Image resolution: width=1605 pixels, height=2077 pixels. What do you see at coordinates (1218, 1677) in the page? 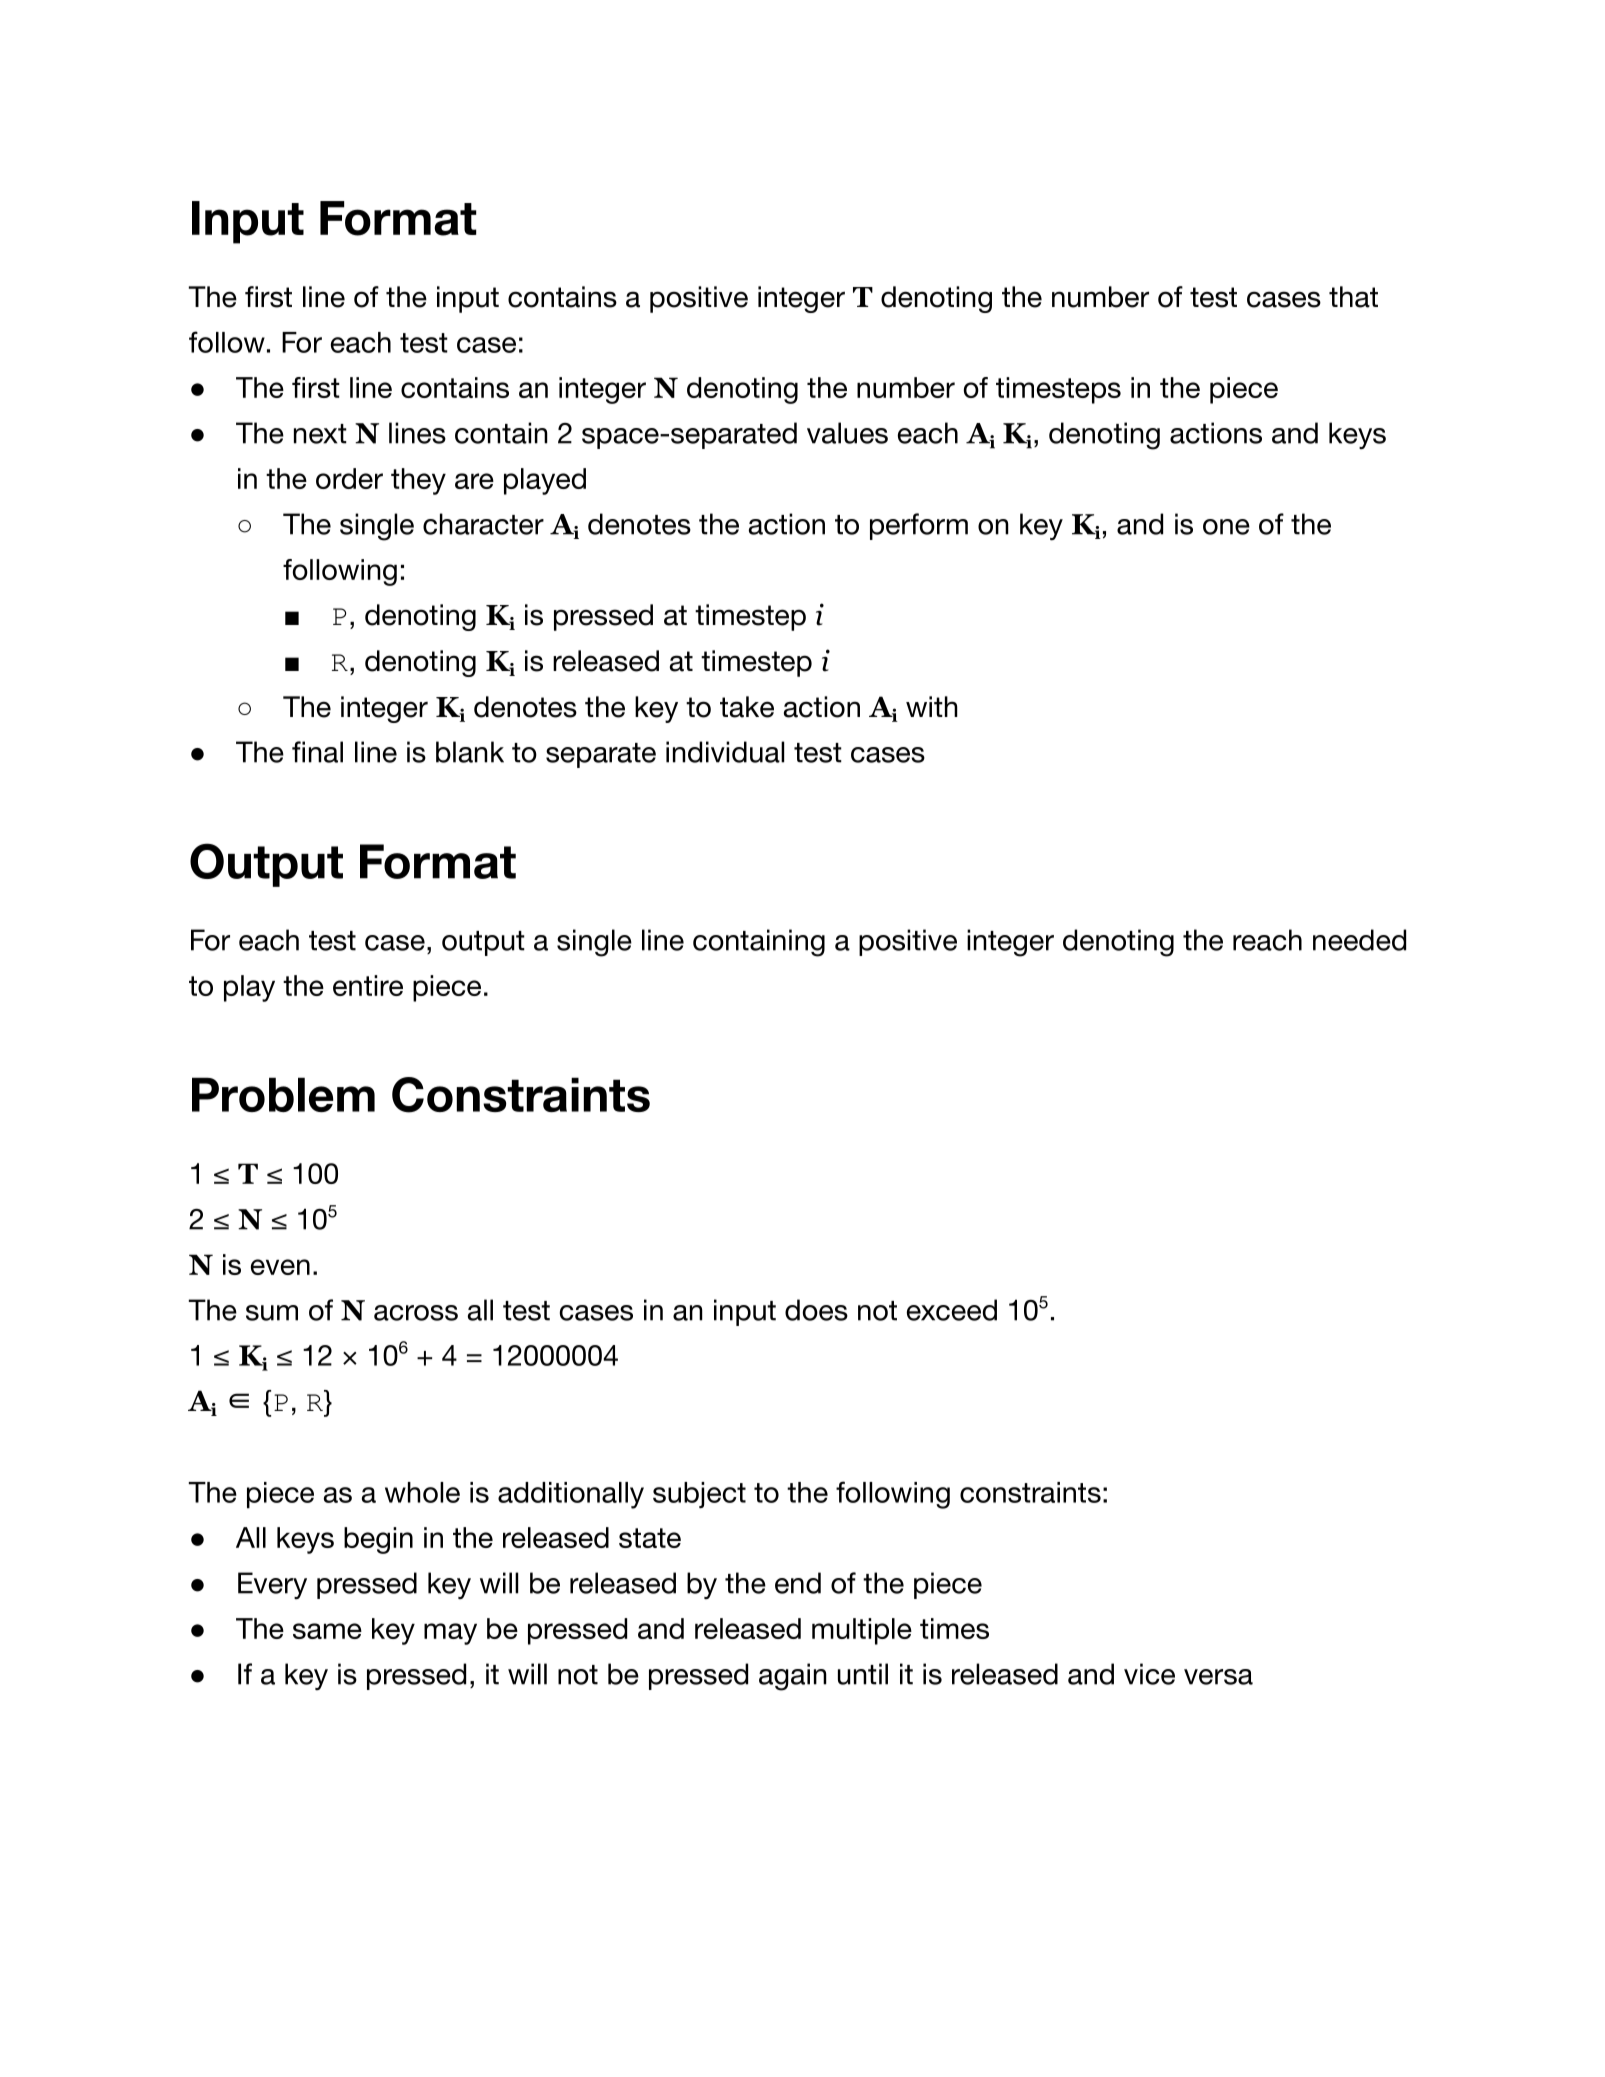
I see `versa` at bounding box center [1218, 1677].
